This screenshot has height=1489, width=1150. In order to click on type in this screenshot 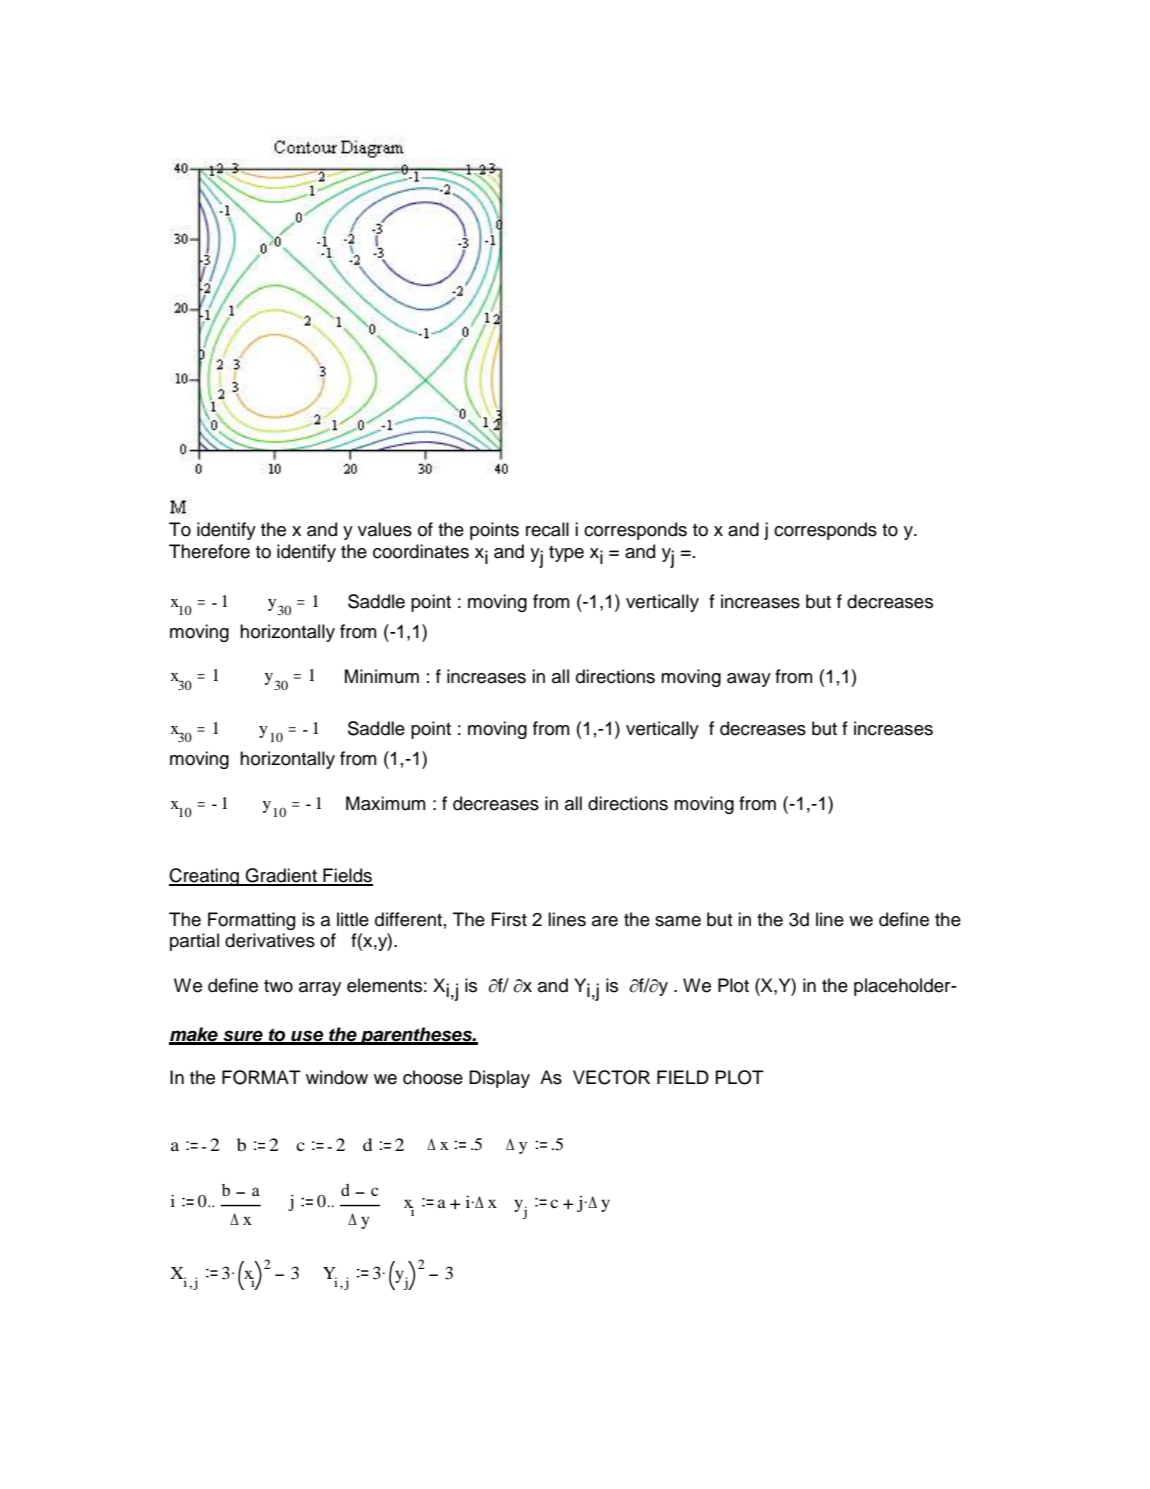, I will do `click(566, 554)`.
